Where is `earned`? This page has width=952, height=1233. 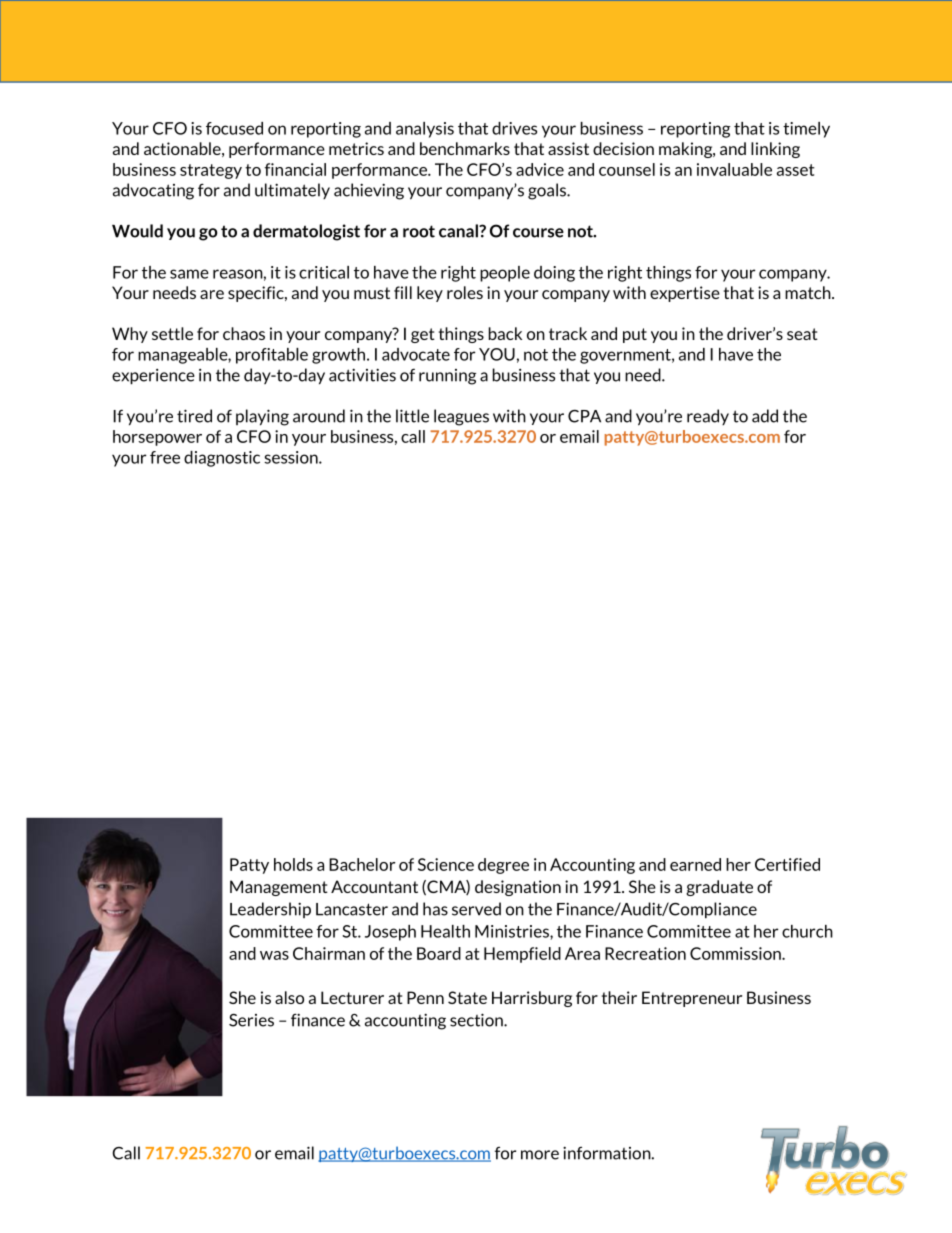
earned is located at coordinates (695, 864).
